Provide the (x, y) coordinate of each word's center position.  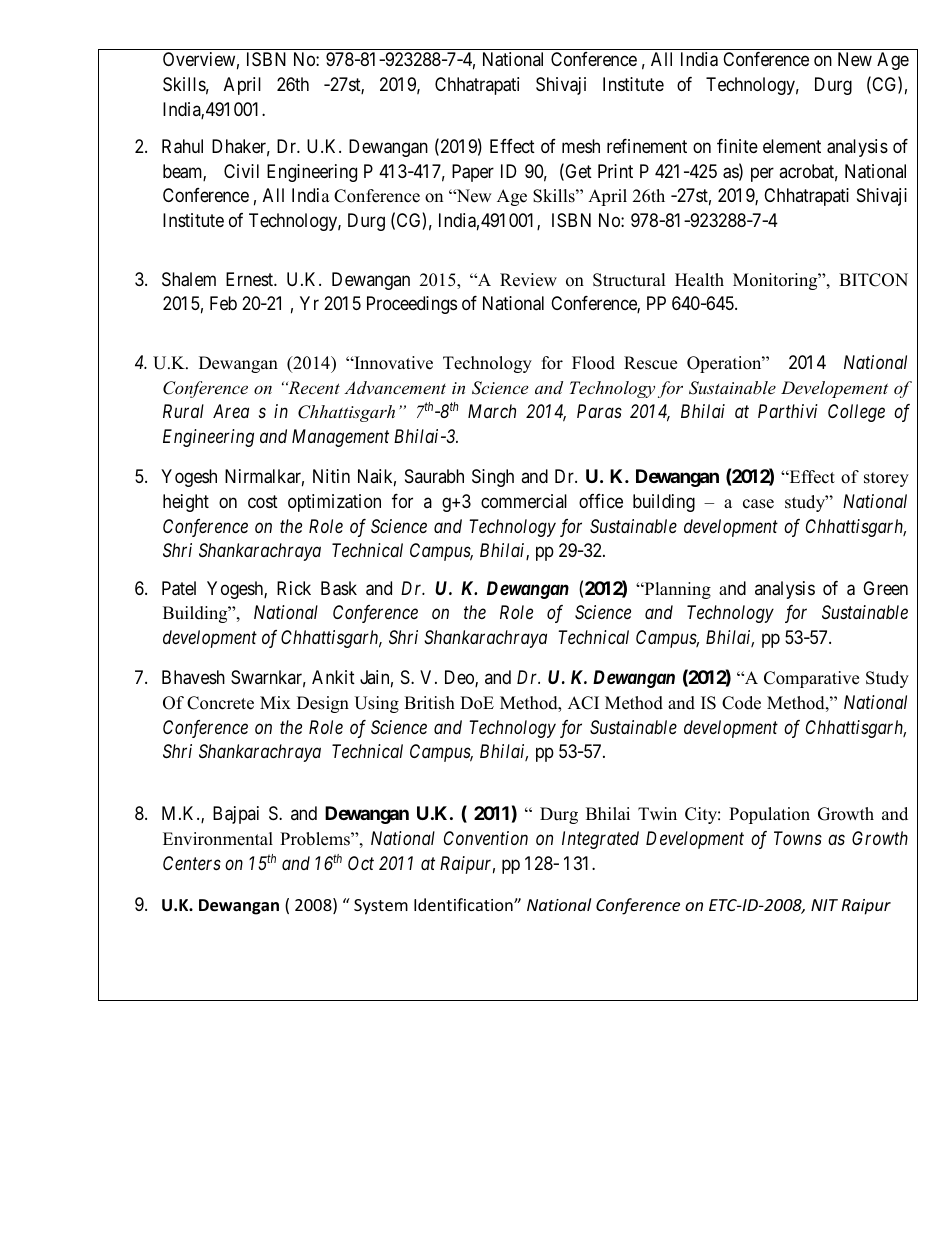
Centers (192, 863)
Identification (464, 904)
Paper (473, 173)
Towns (798, 838)
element (792, 146)
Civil (241, 171)
